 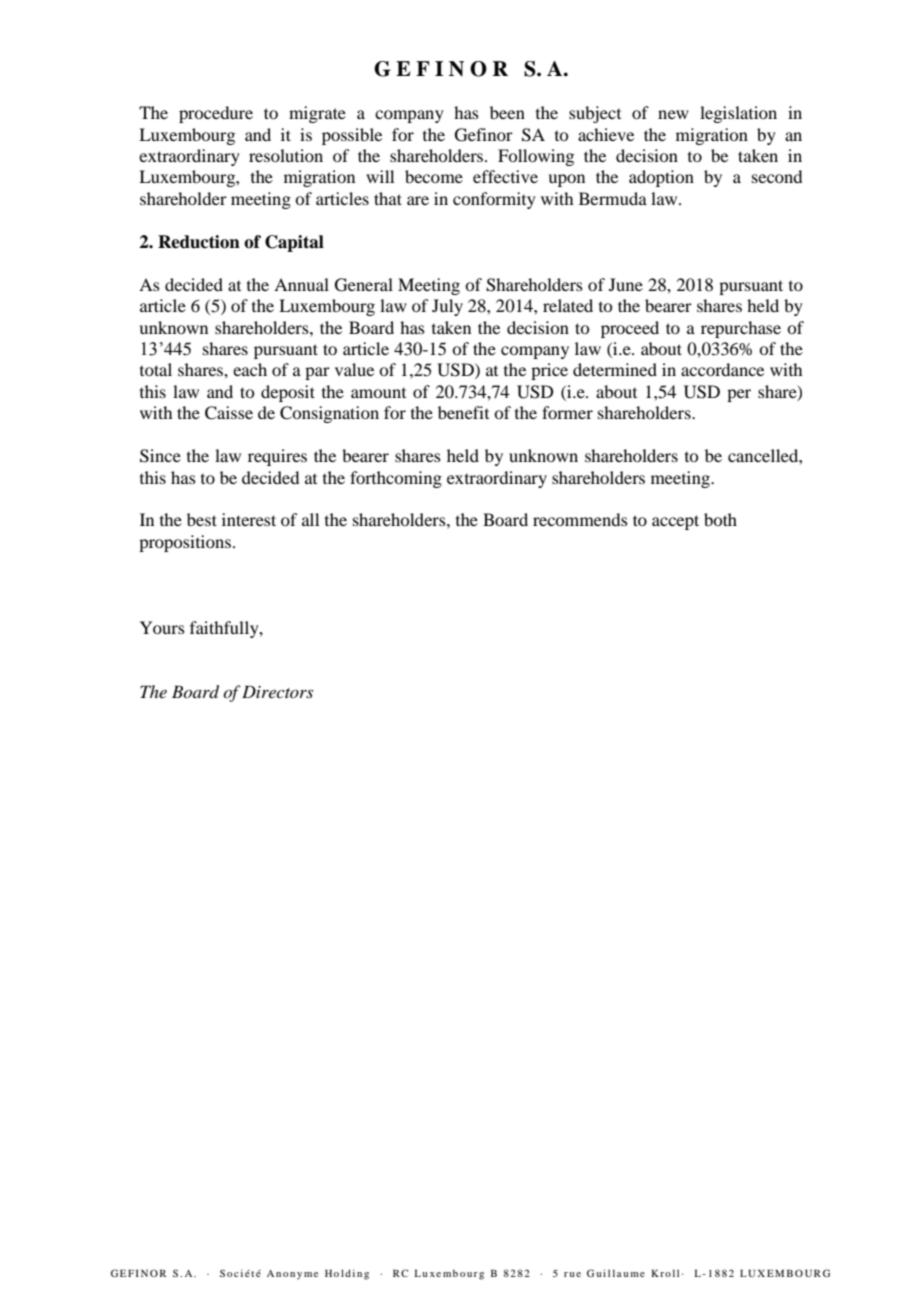 I want to click on recommends, so click(x=580, y=519).
